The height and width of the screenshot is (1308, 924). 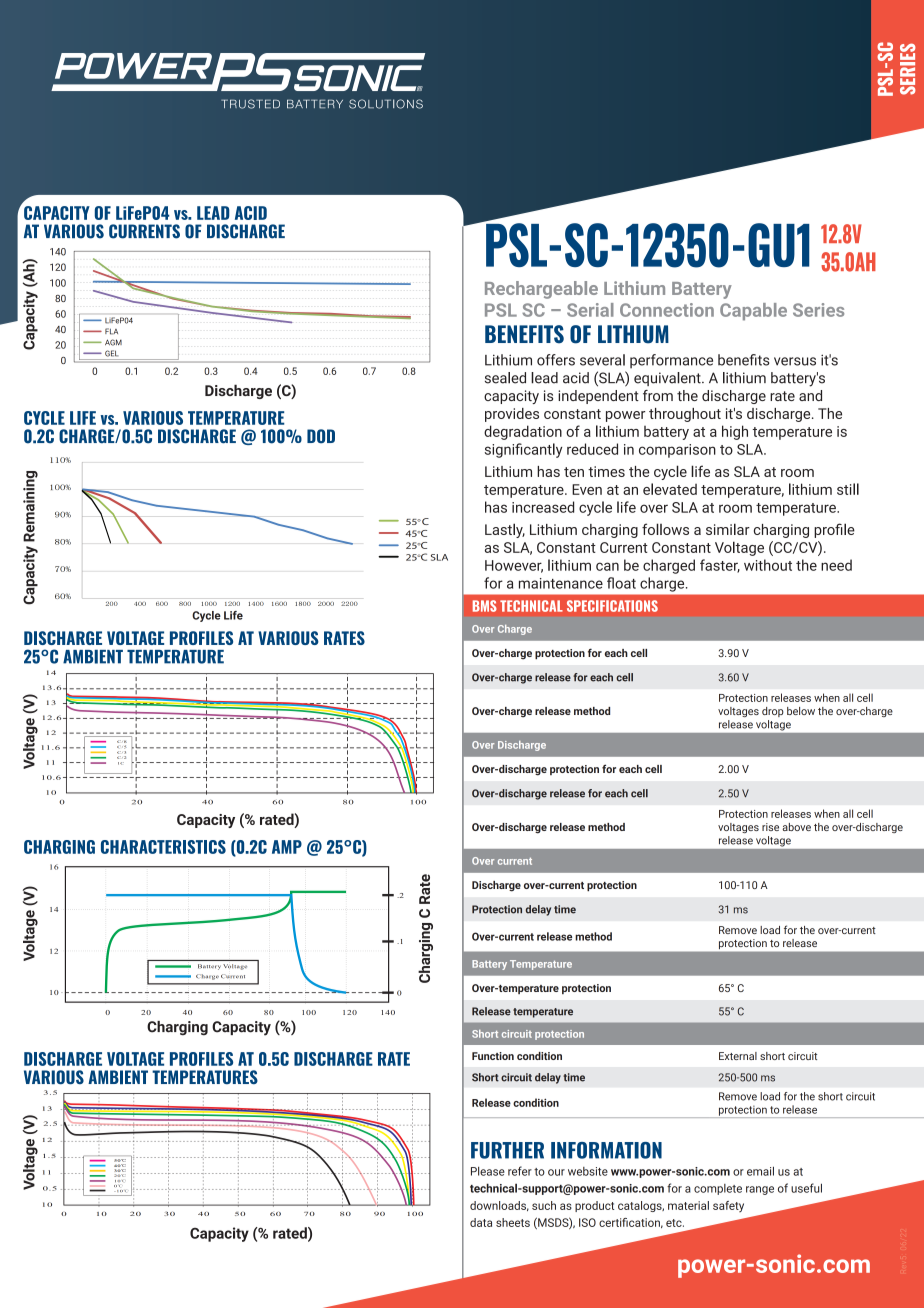 I want to click on range, so click(x=760, y=1190).
